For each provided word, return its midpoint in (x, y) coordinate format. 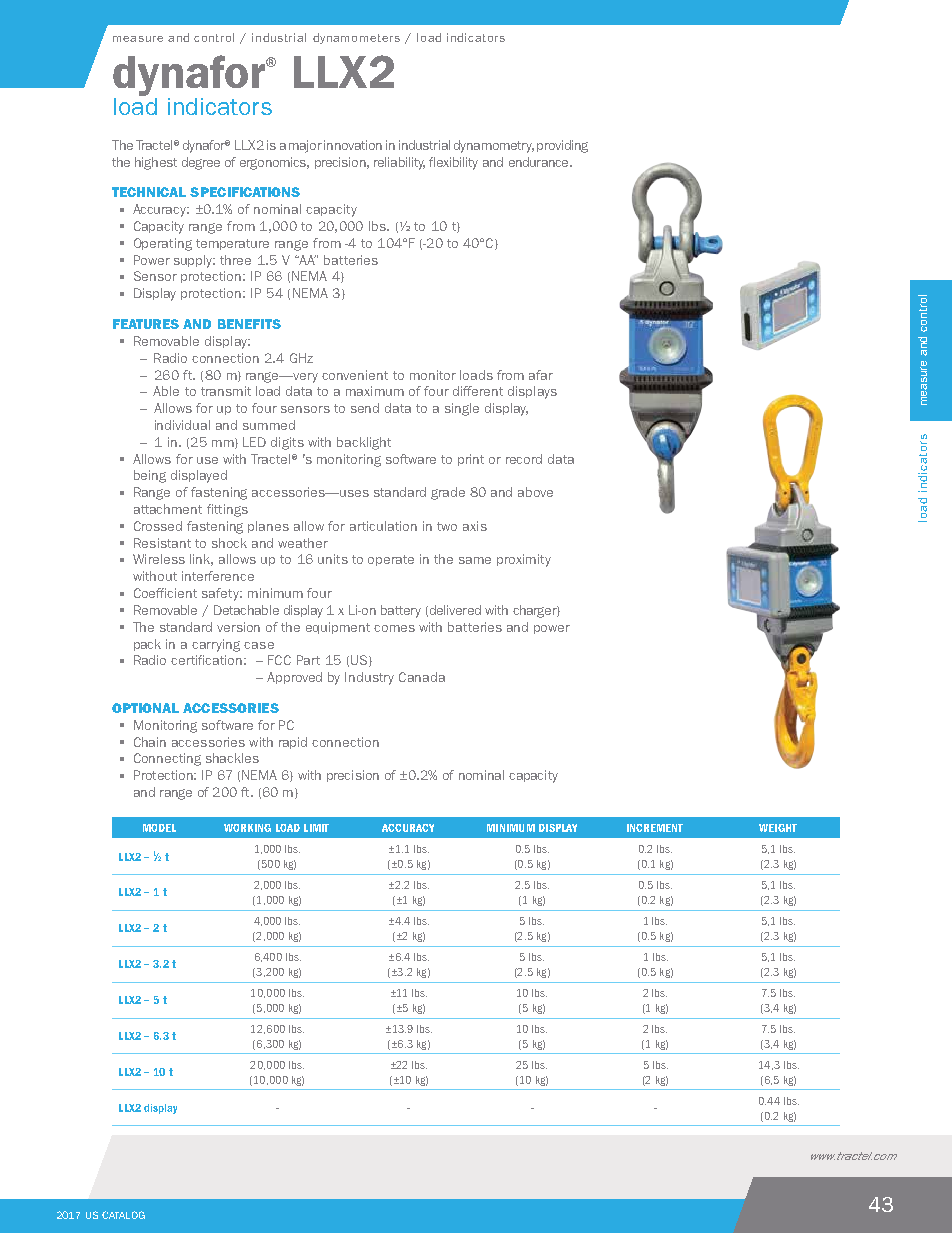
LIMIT (316, 828)
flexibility (453, 163)
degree (201, 163)
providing (562, 146)
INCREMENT (655, 828)
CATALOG (123, 1215)
